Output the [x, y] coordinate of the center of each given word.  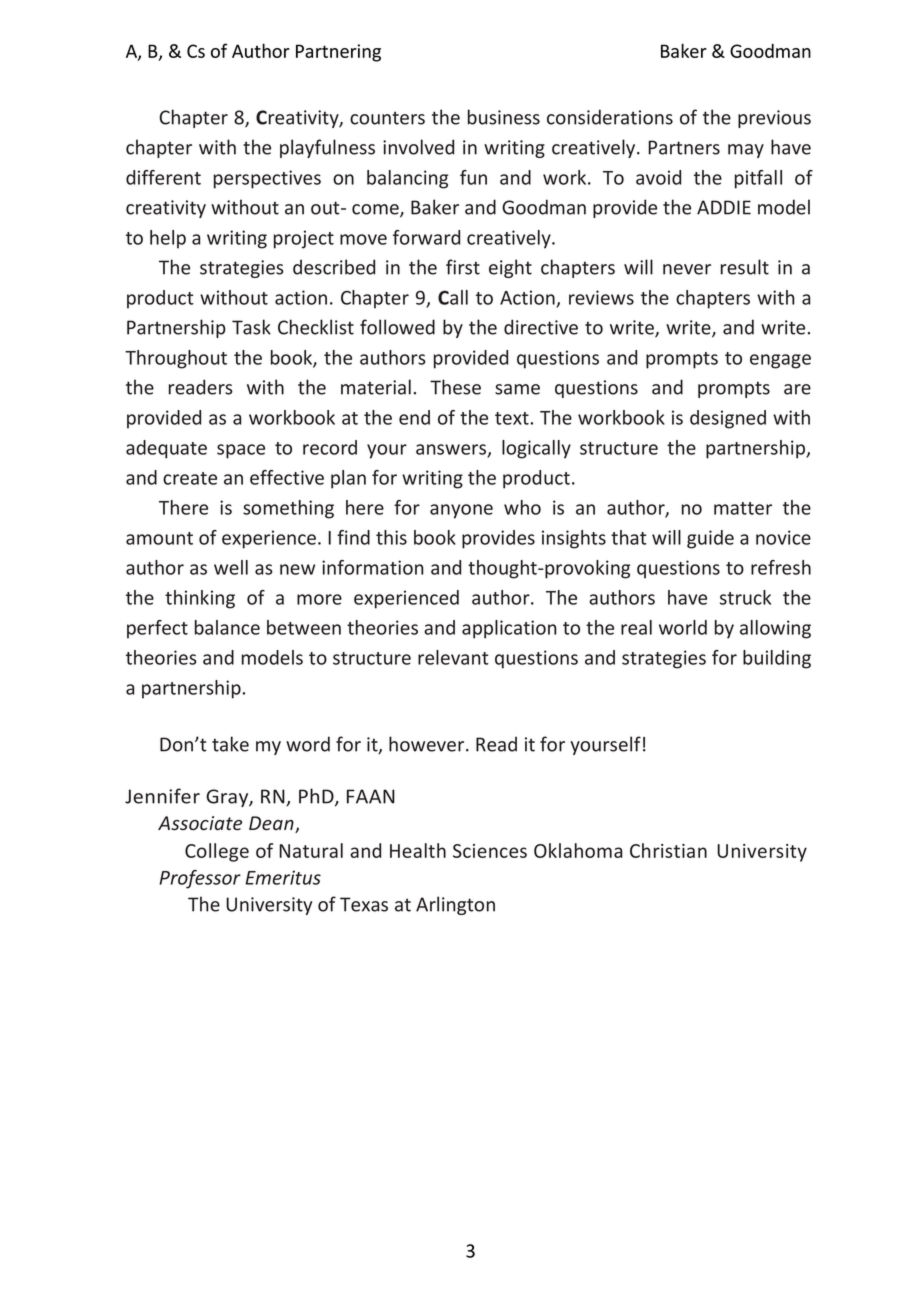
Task [251, 327]
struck [745, 597]
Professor [200, 879]
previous [774, 119]
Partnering [338, 53]
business [504, 117]
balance [227, 627]
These [455, 387]
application [509, 629]
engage [780, 361]
